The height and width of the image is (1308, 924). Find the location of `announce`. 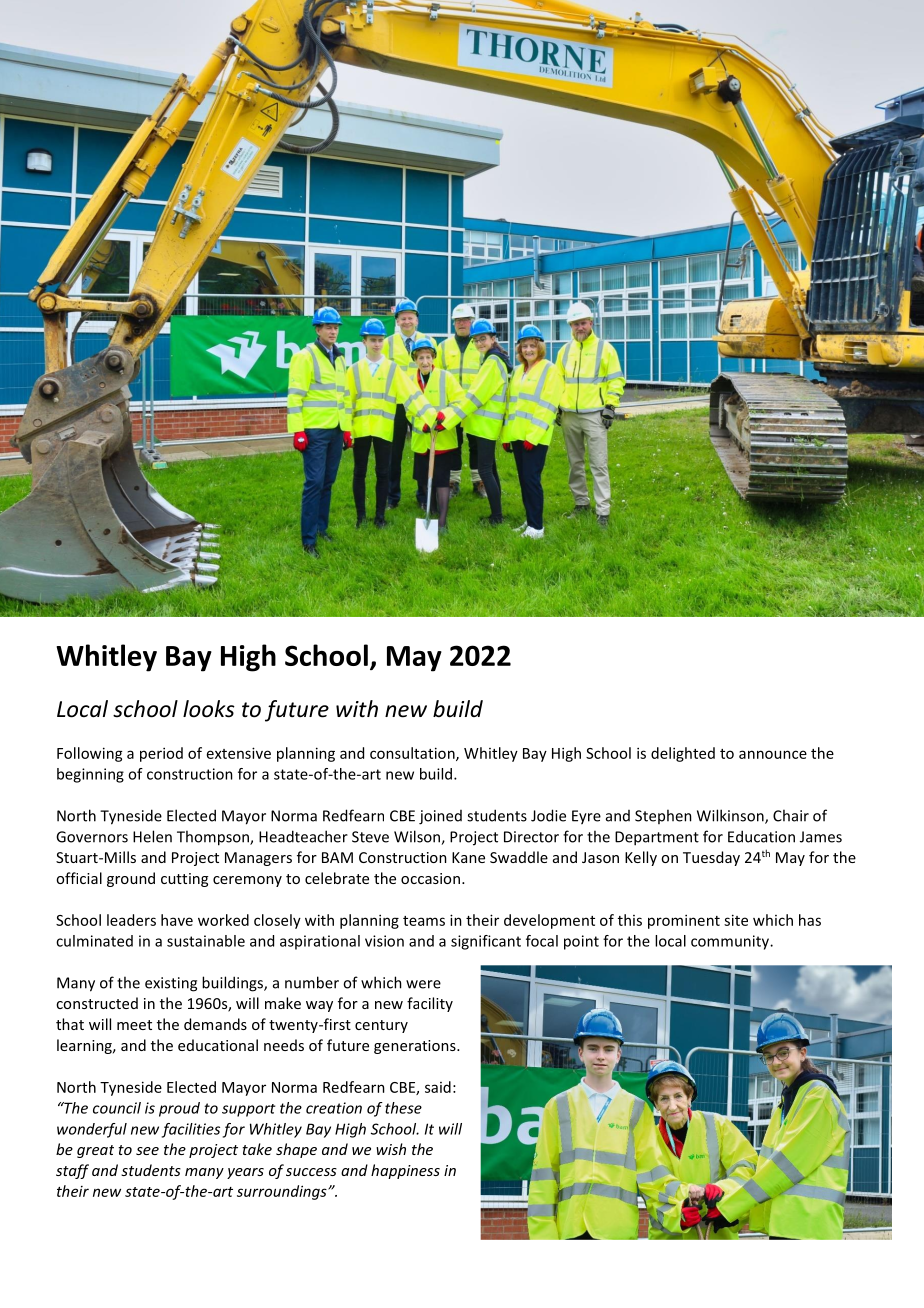

announce is located at coordinates (773, 754).
